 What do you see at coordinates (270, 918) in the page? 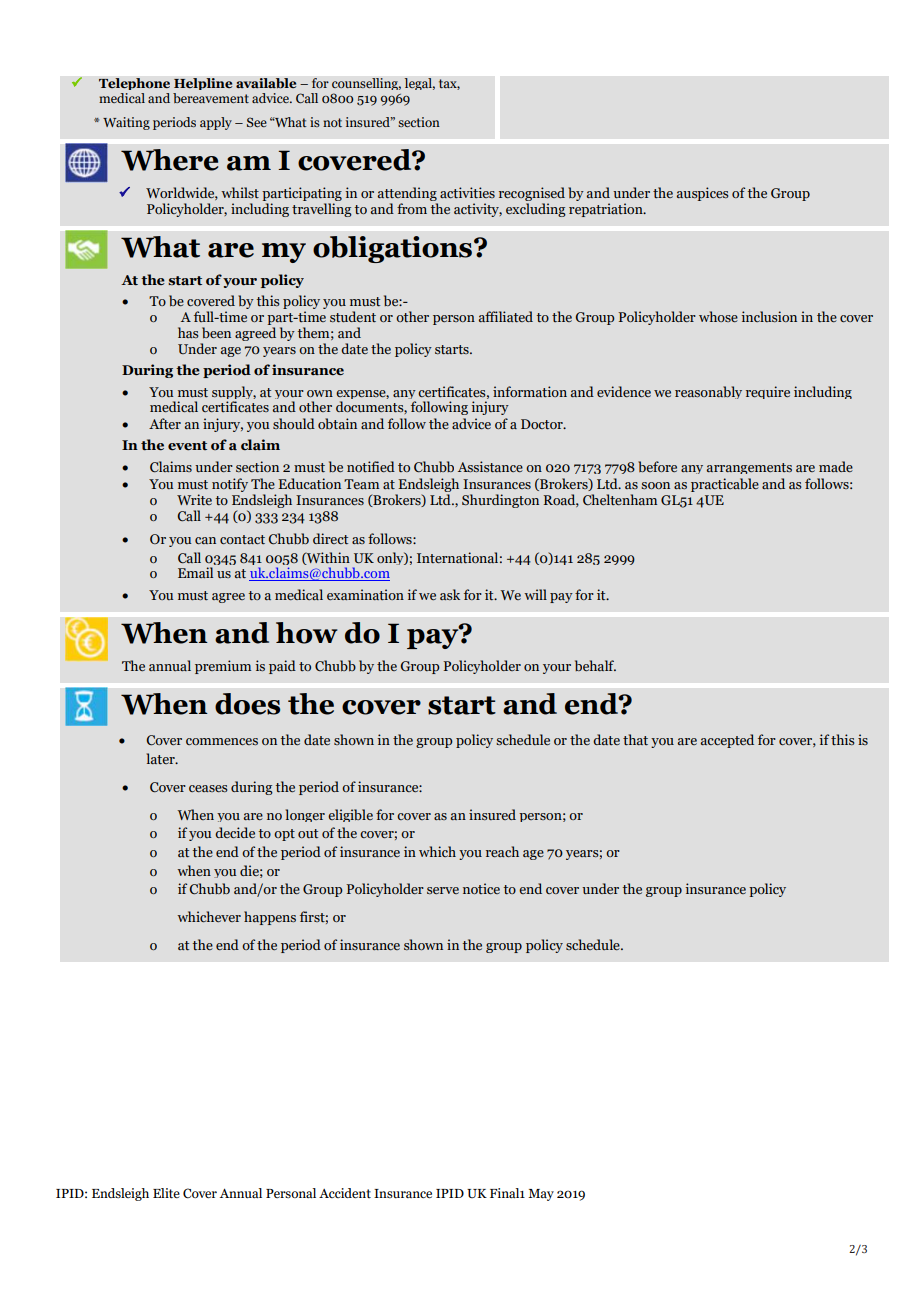
I see `happens` at bounding box center [270, 918].
